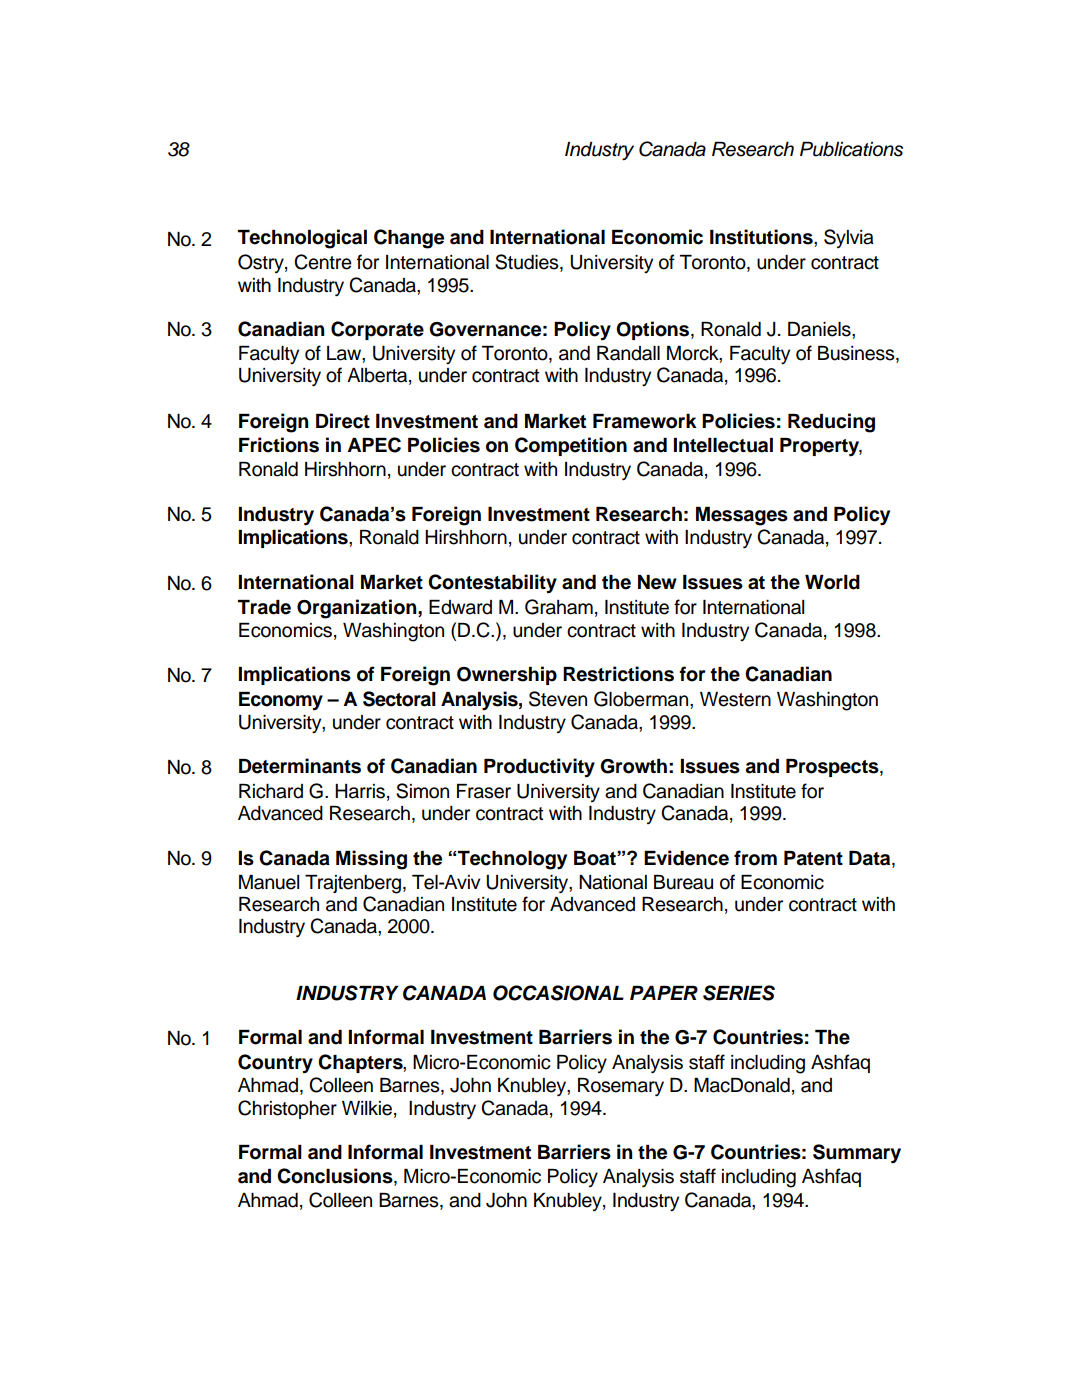  I want to click on Messages, so click(742, 516).
